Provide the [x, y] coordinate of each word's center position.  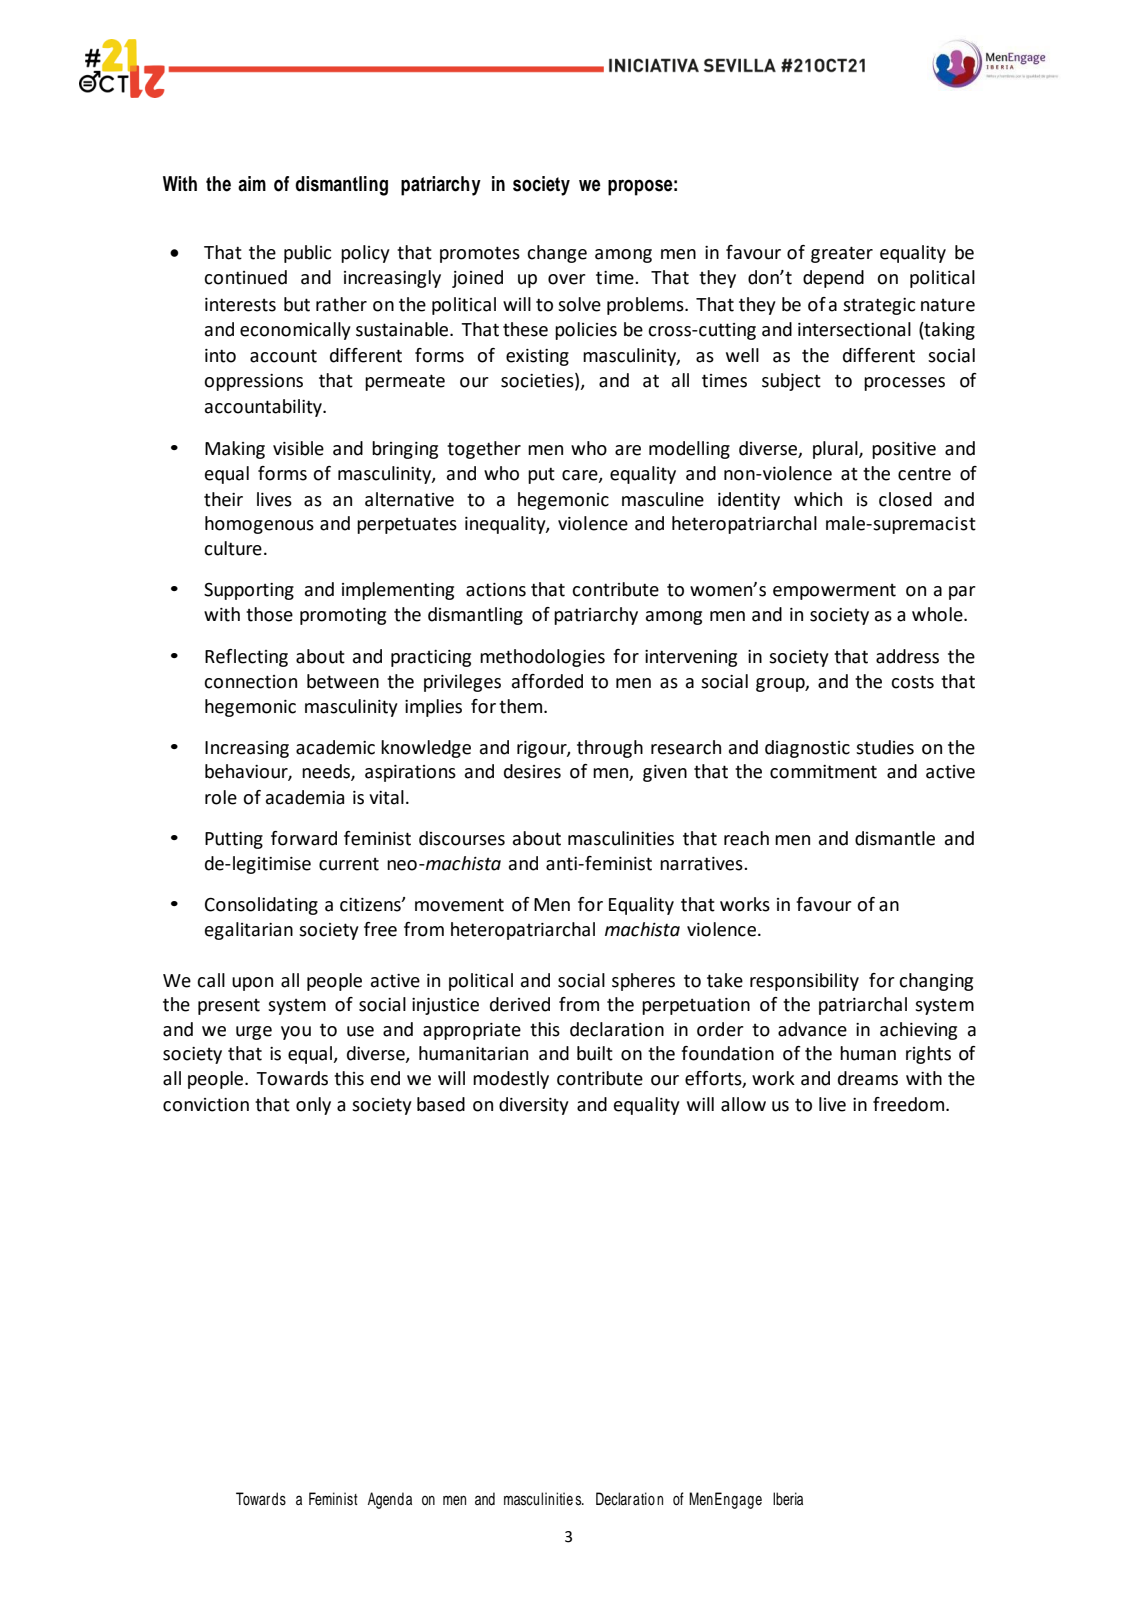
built [595, 1053]
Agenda [390, 1500]
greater [842, 254]
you [296, 1033]
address [907, 656]
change [557, 254]
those [269, 614]
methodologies [542, 658]
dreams [868, 1078]
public [307, 254]
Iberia [788, 1499]
